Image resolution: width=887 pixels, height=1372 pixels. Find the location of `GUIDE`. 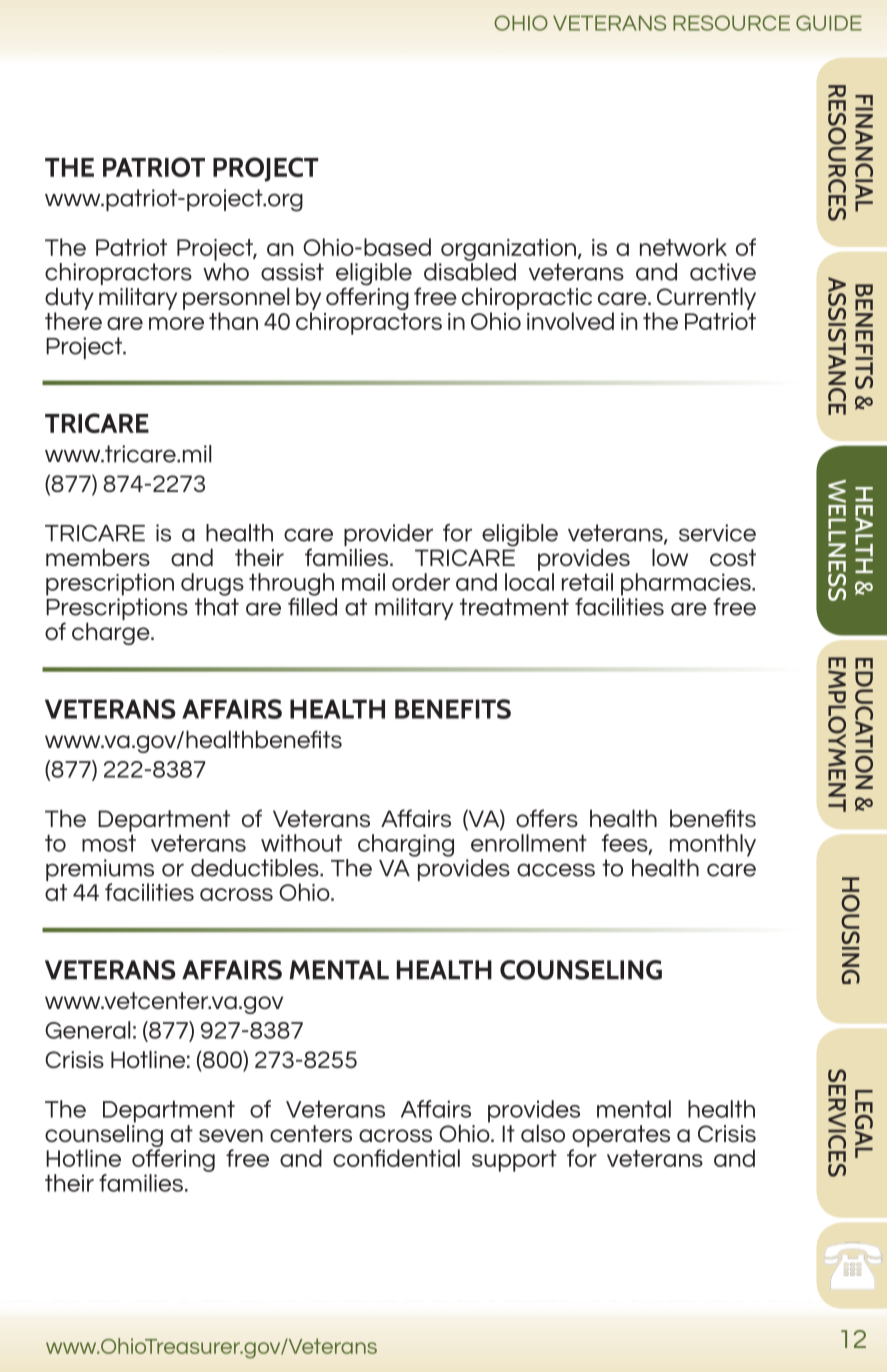

GUIDE is located at coordinates (829, 23).
